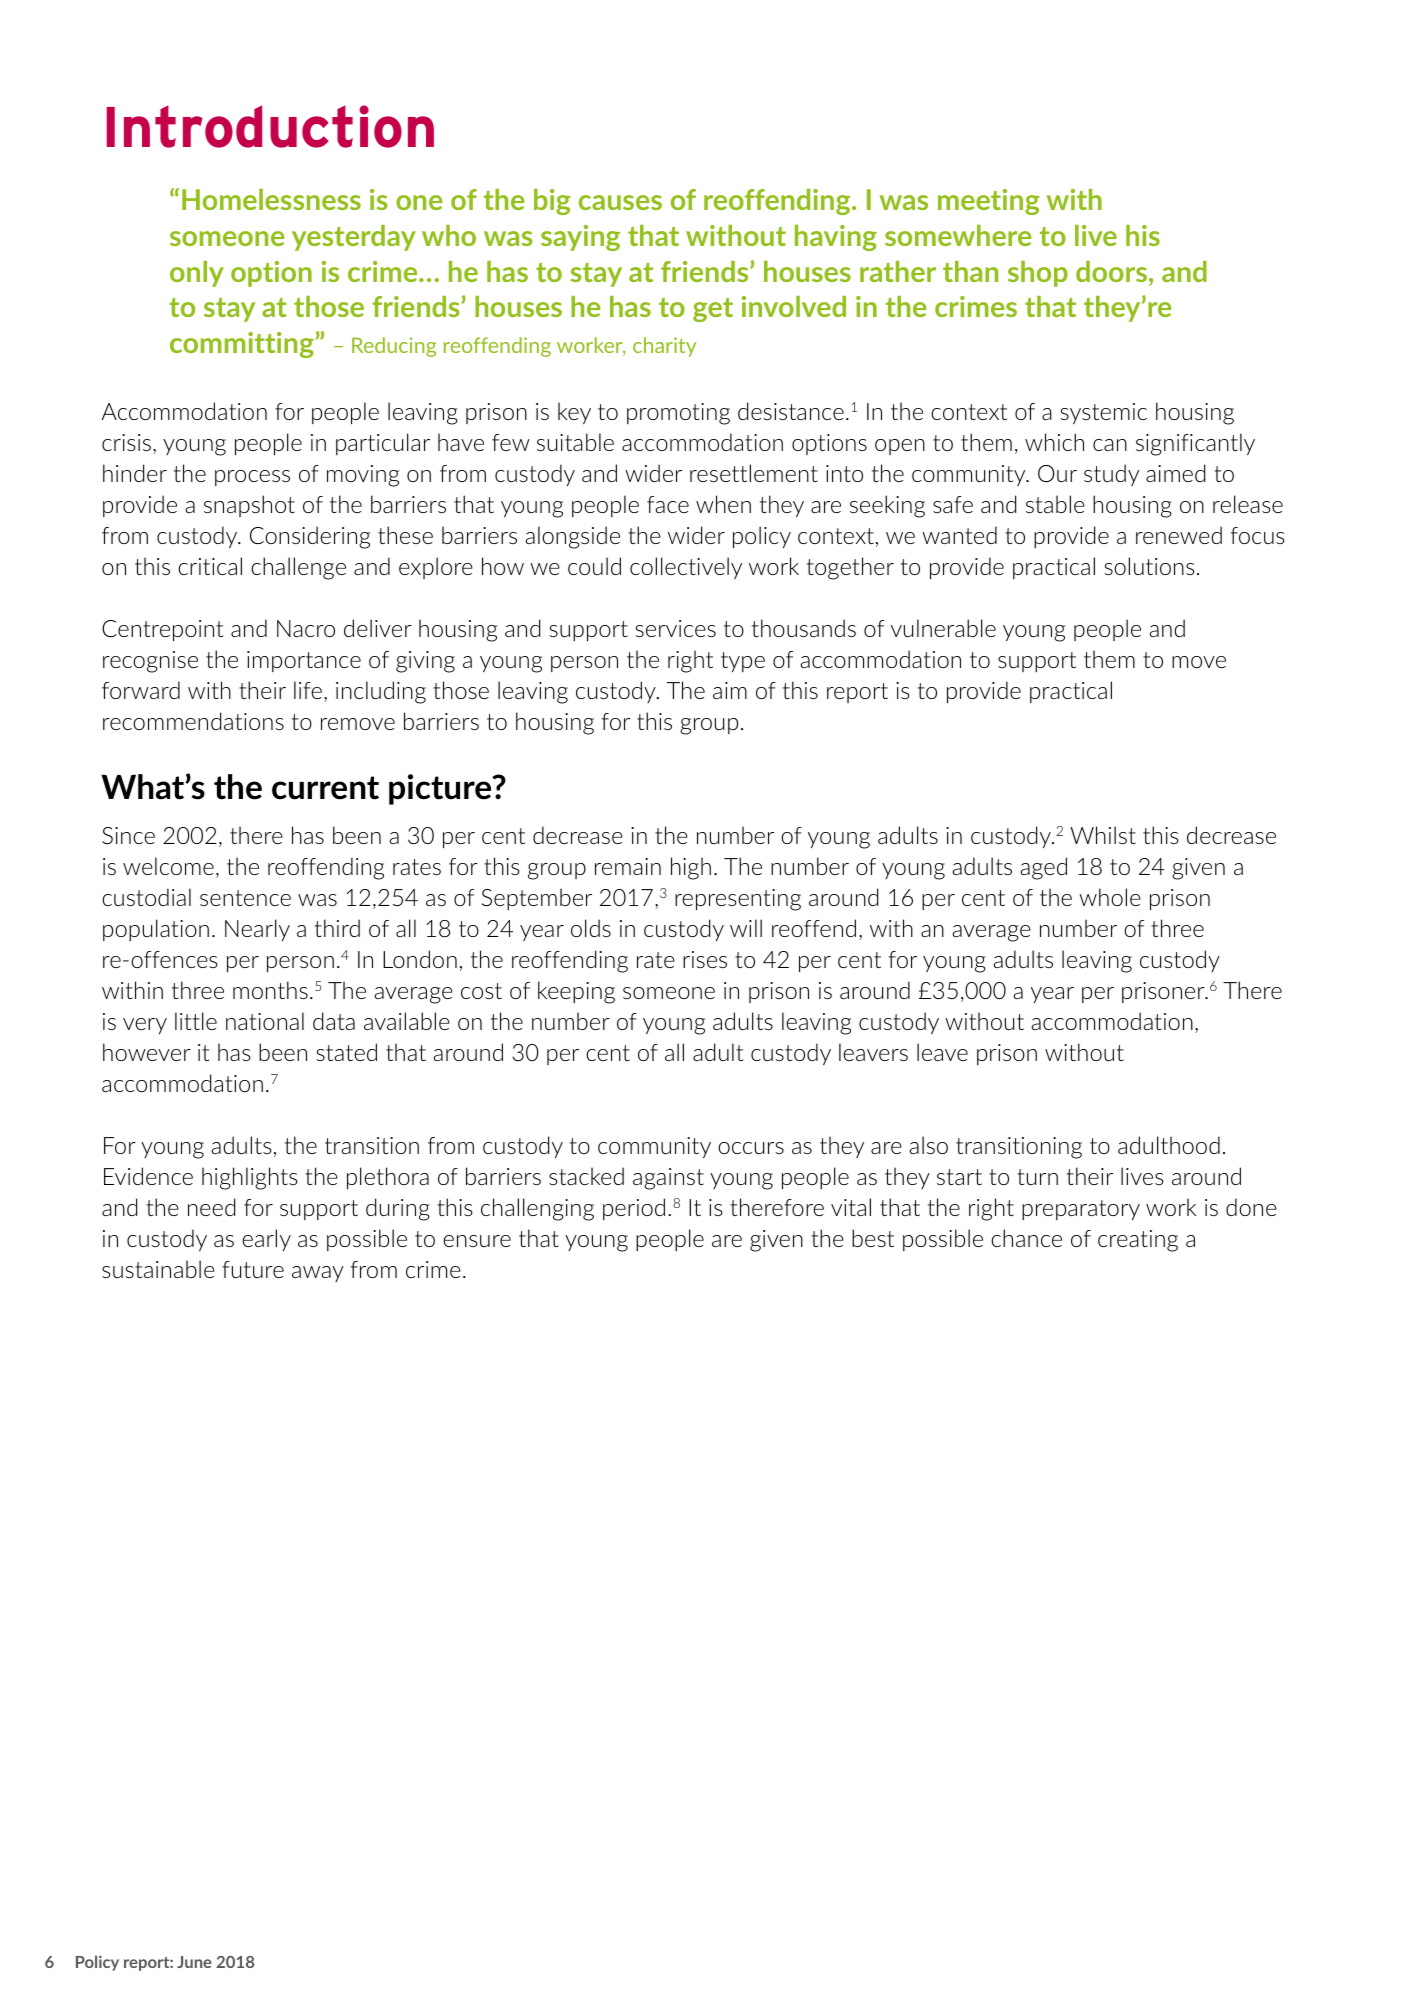  I want to click on rises, so click(705, 959).
